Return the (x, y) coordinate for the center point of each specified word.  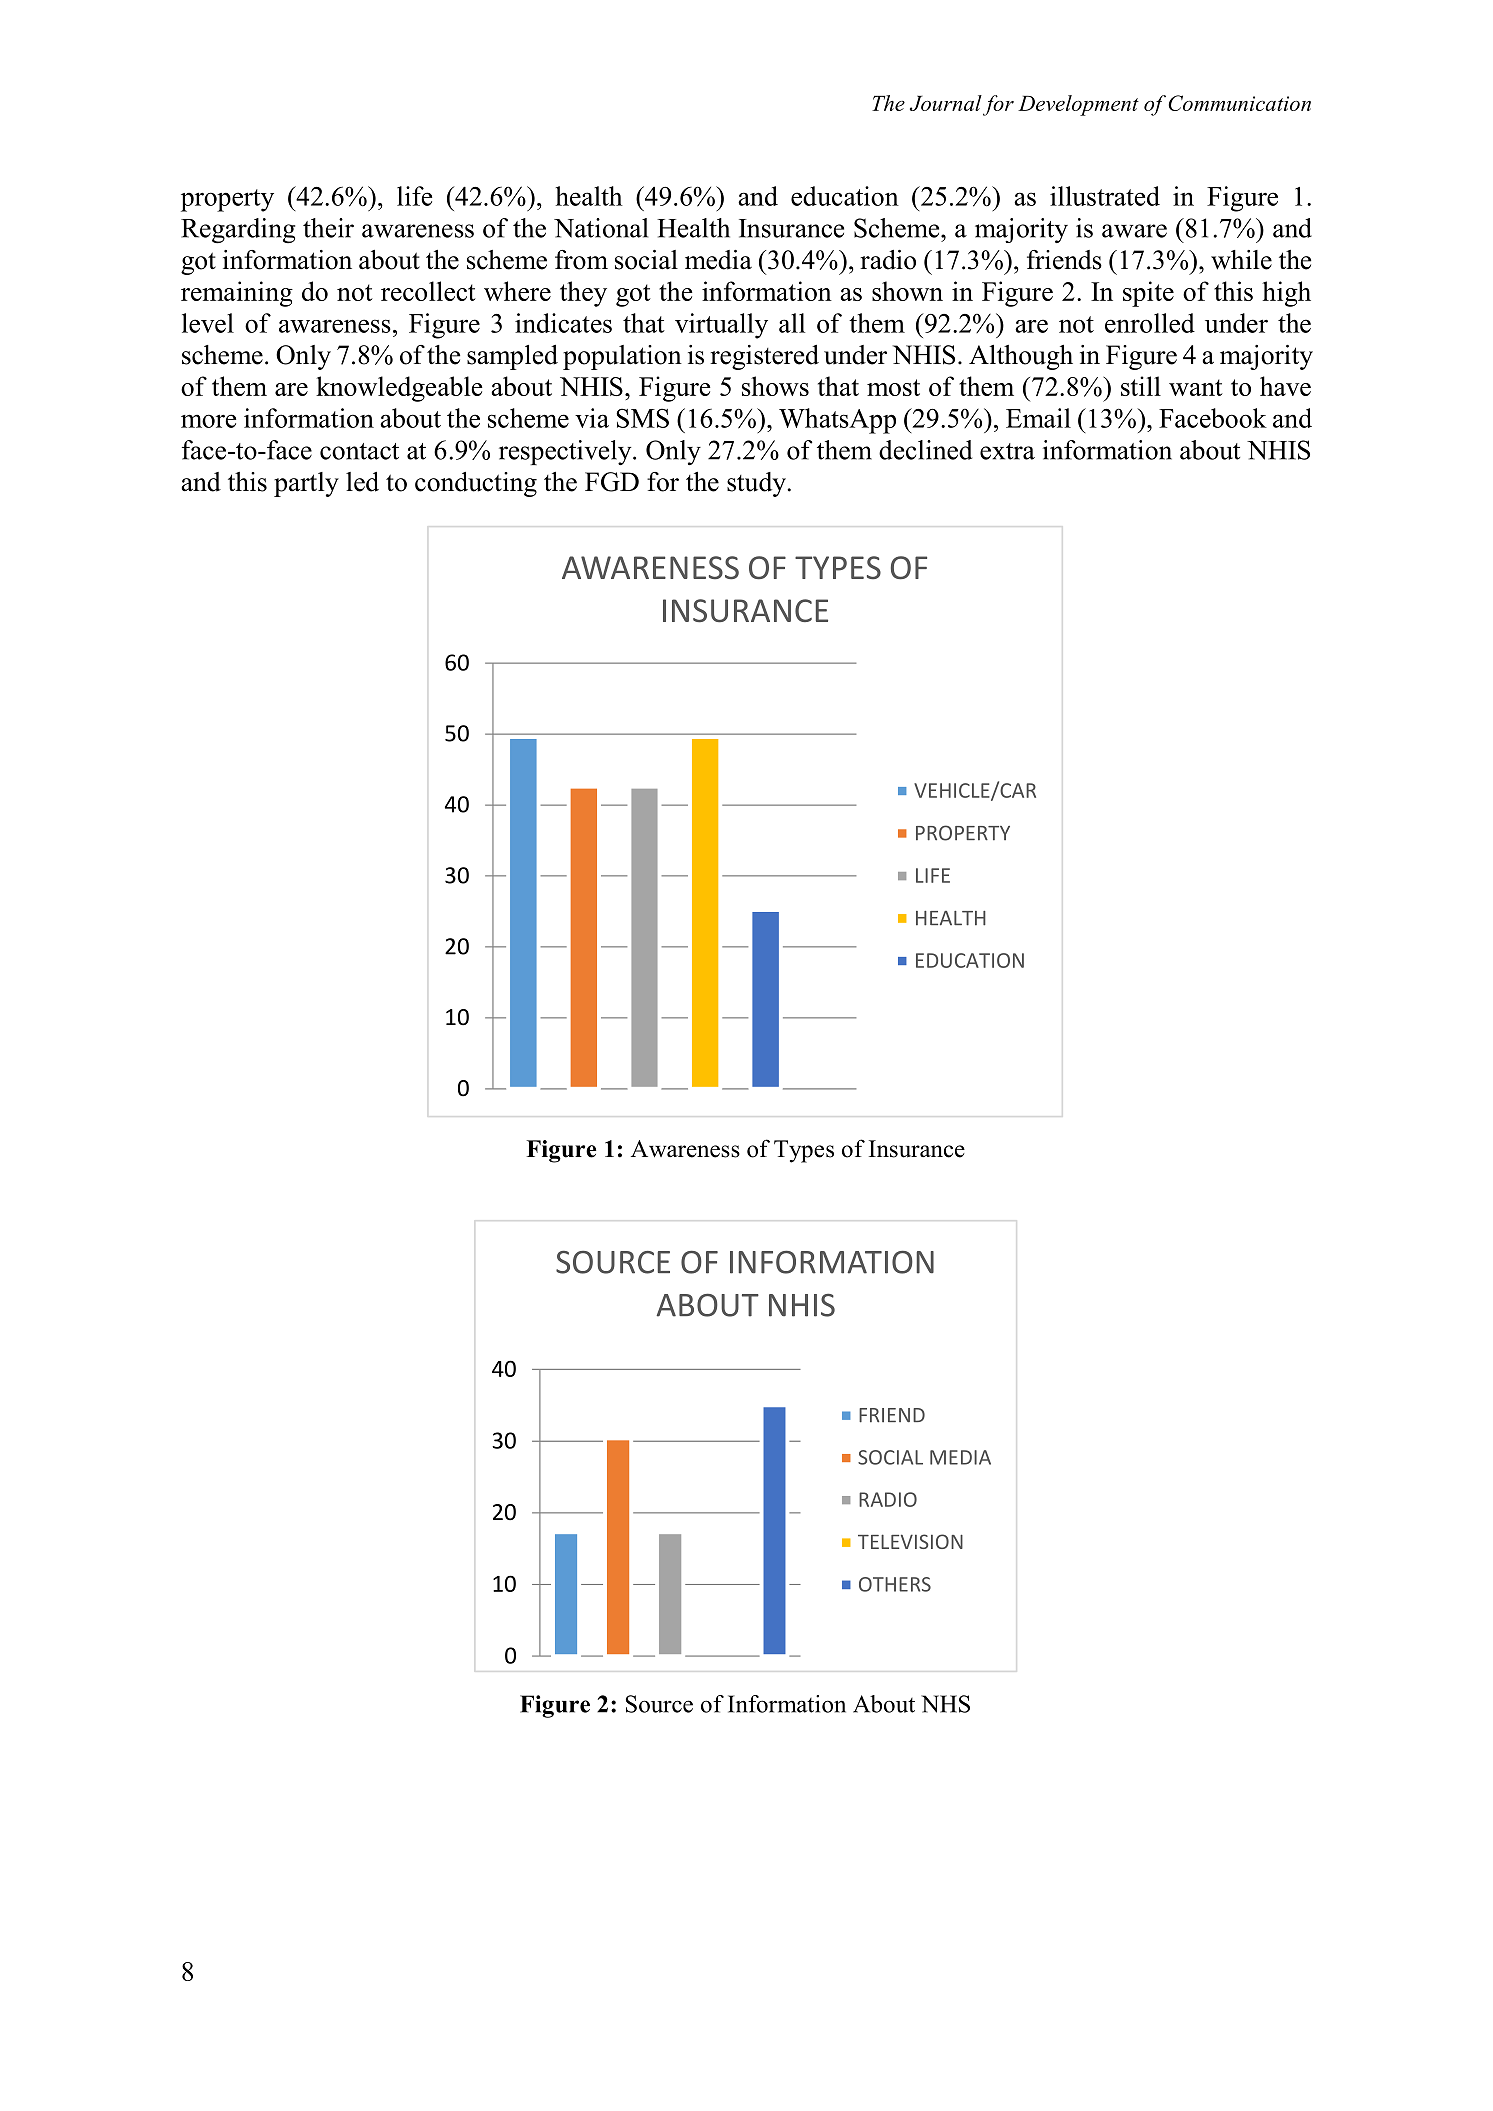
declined (925, 450)
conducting (476, 484)
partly (306, 484)
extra (1007, 451)
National (601, 228)
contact (359, 451)
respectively (566, 452)
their (328, 228)
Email (1038, 418)
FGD (612, 482)
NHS (945, 1704)
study (757, 484)
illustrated (1105, 196)
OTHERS (895, 1584)
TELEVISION (910, 1541)
